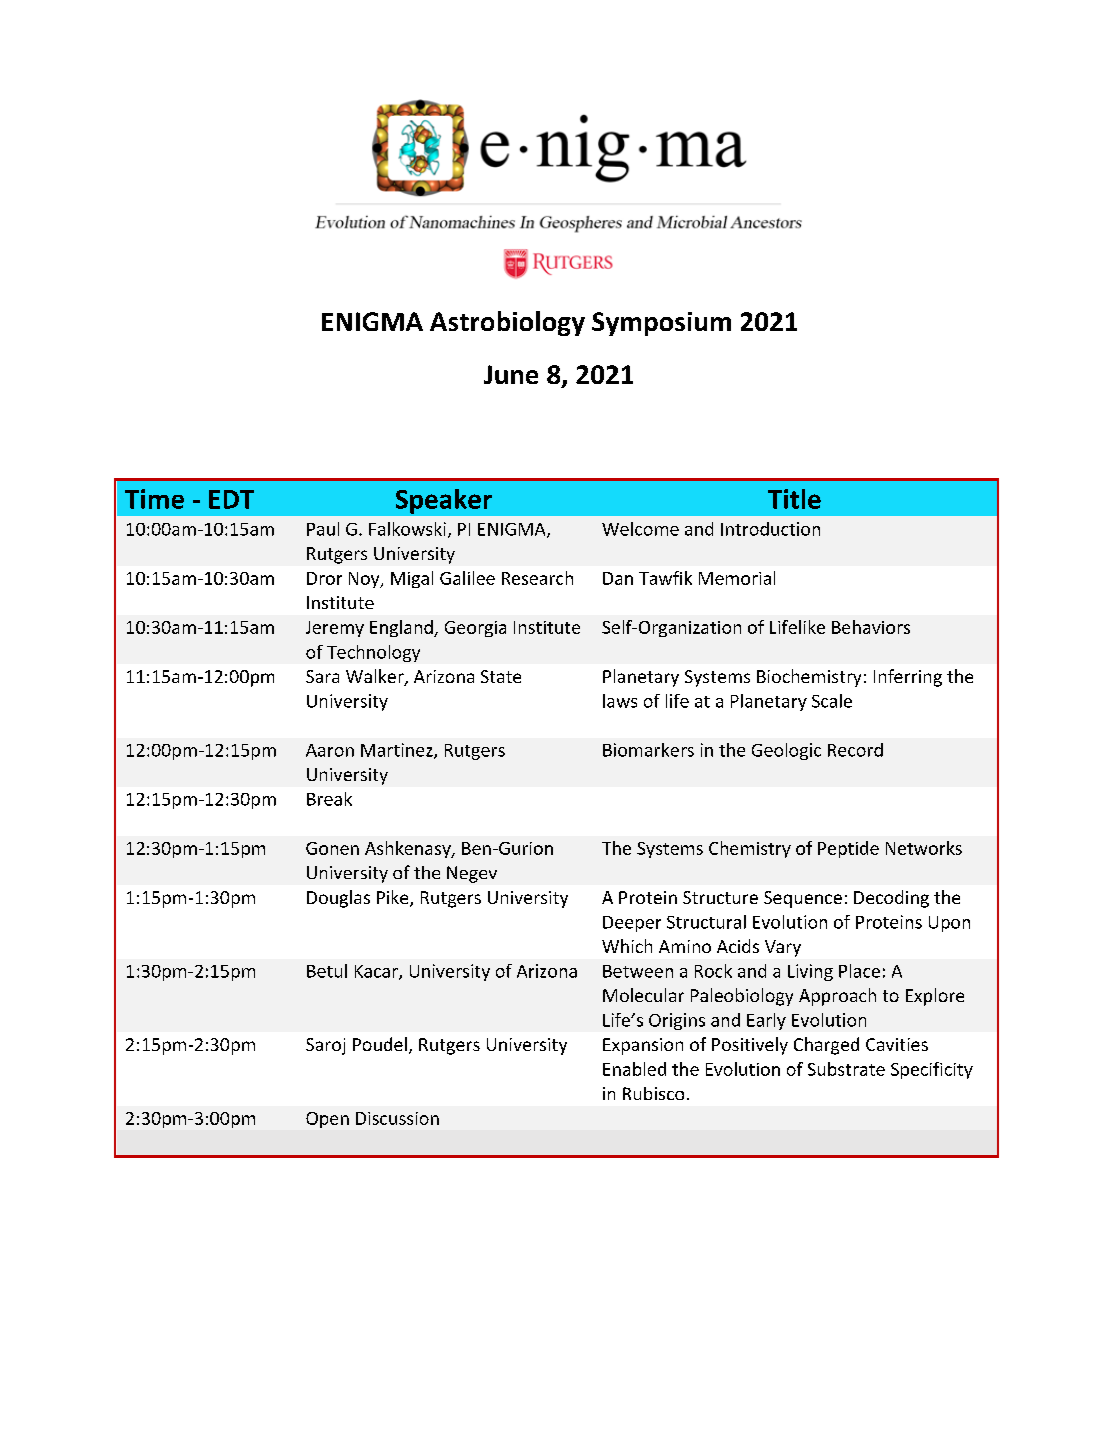 This screenshot has height=1448, width=1119. What do you see at coordinates (848, 849) in the screenshot?
I see `Peptide` at bounding box center [848, 849].
